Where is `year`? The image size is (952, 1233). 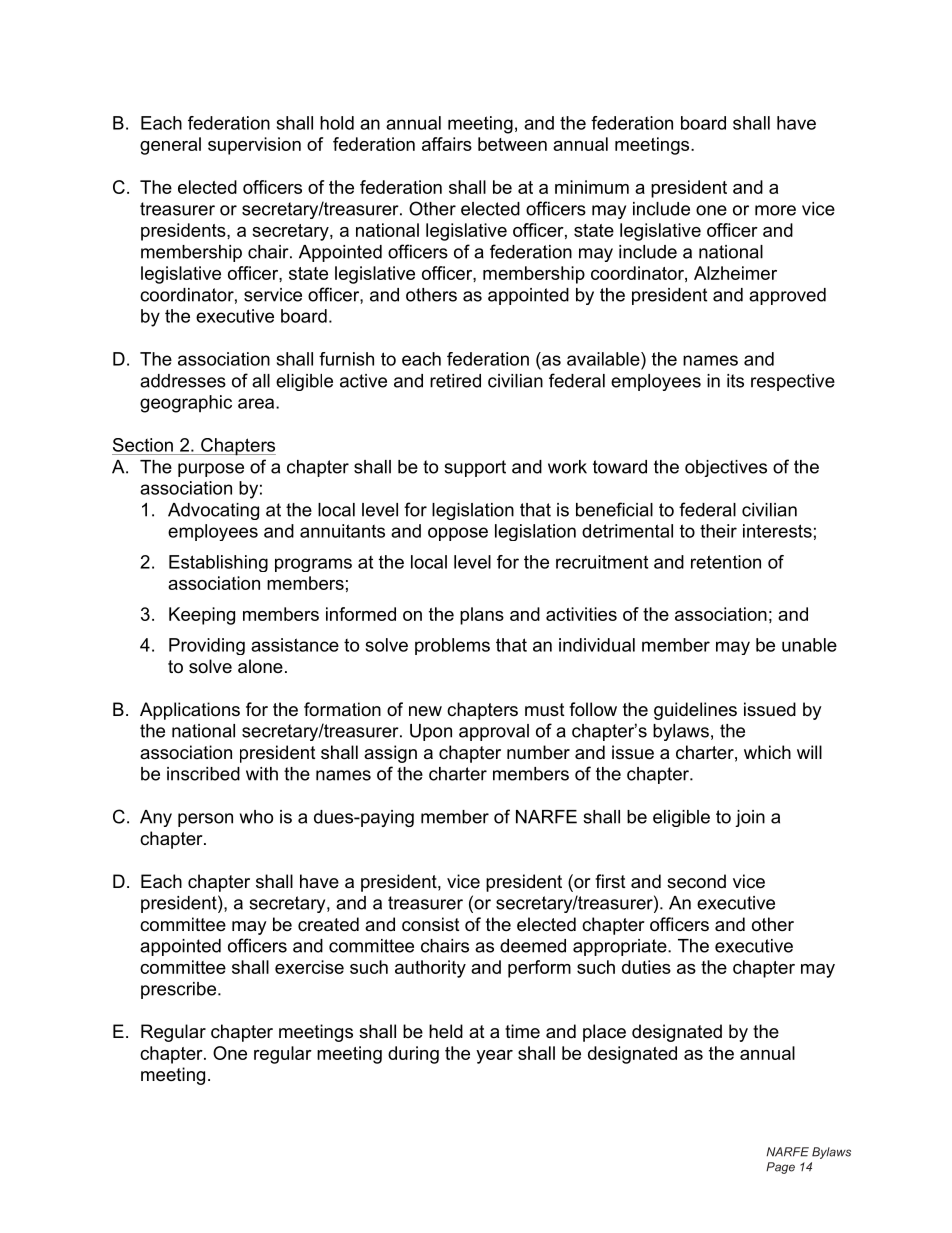
year is located at coordinates (494, 1057).
